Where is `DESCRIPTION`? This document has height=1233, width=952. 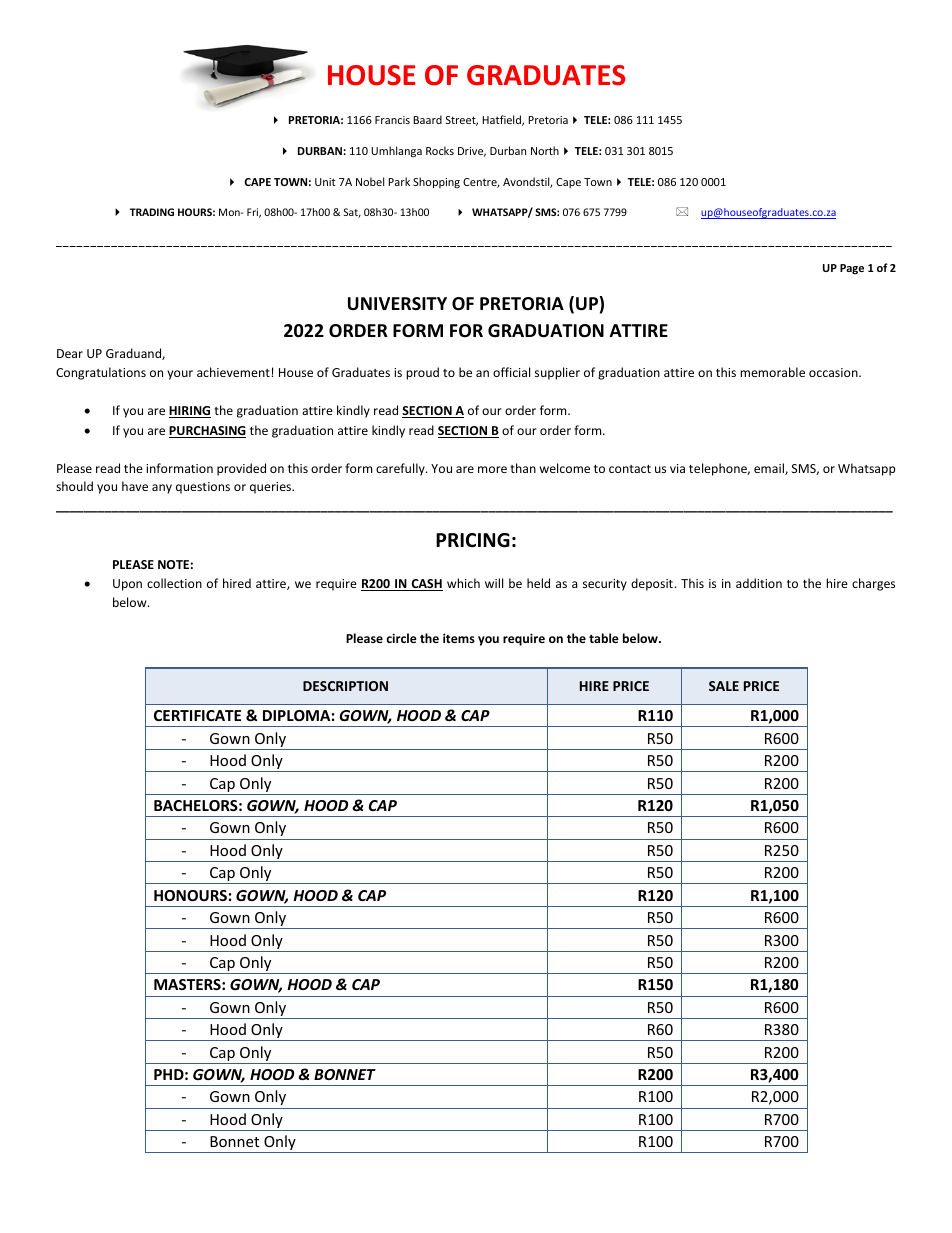
DESCRIPTION is located at coordinates (345, 686).
